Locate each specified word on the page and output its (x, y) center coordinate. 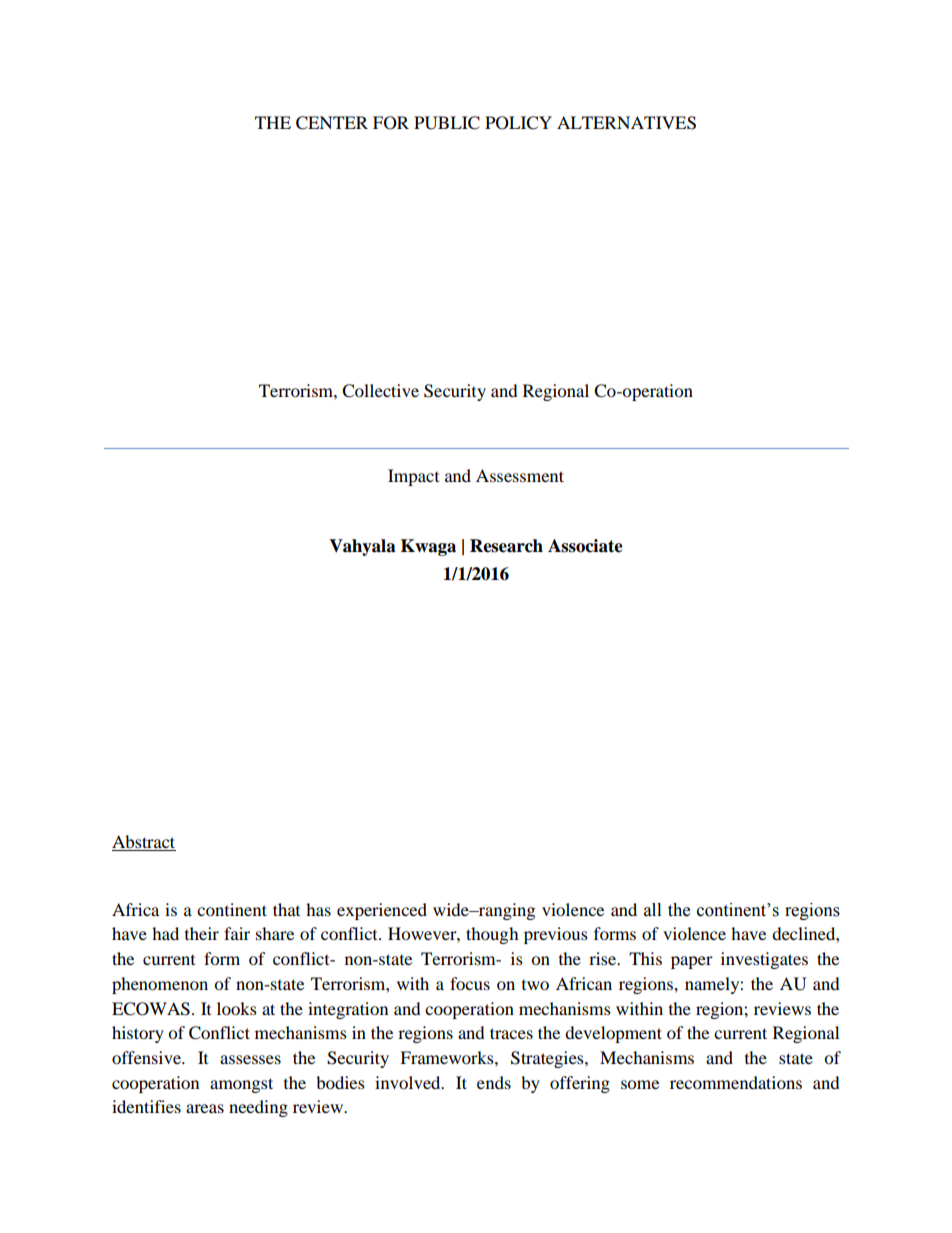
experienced (382, 911)
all (652, 910)
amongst (241, 1085)
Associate (585, 546)
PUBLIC (447, 123)
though (492, 935)
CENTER (332, 123)
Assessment (520, 475)
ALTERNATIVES (626, 123)
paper (692, 962)
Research (506, 546)
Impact (413, 477)
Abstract (144, 843)
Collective (380, 391)
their (202, 933)
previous (556, 935)
